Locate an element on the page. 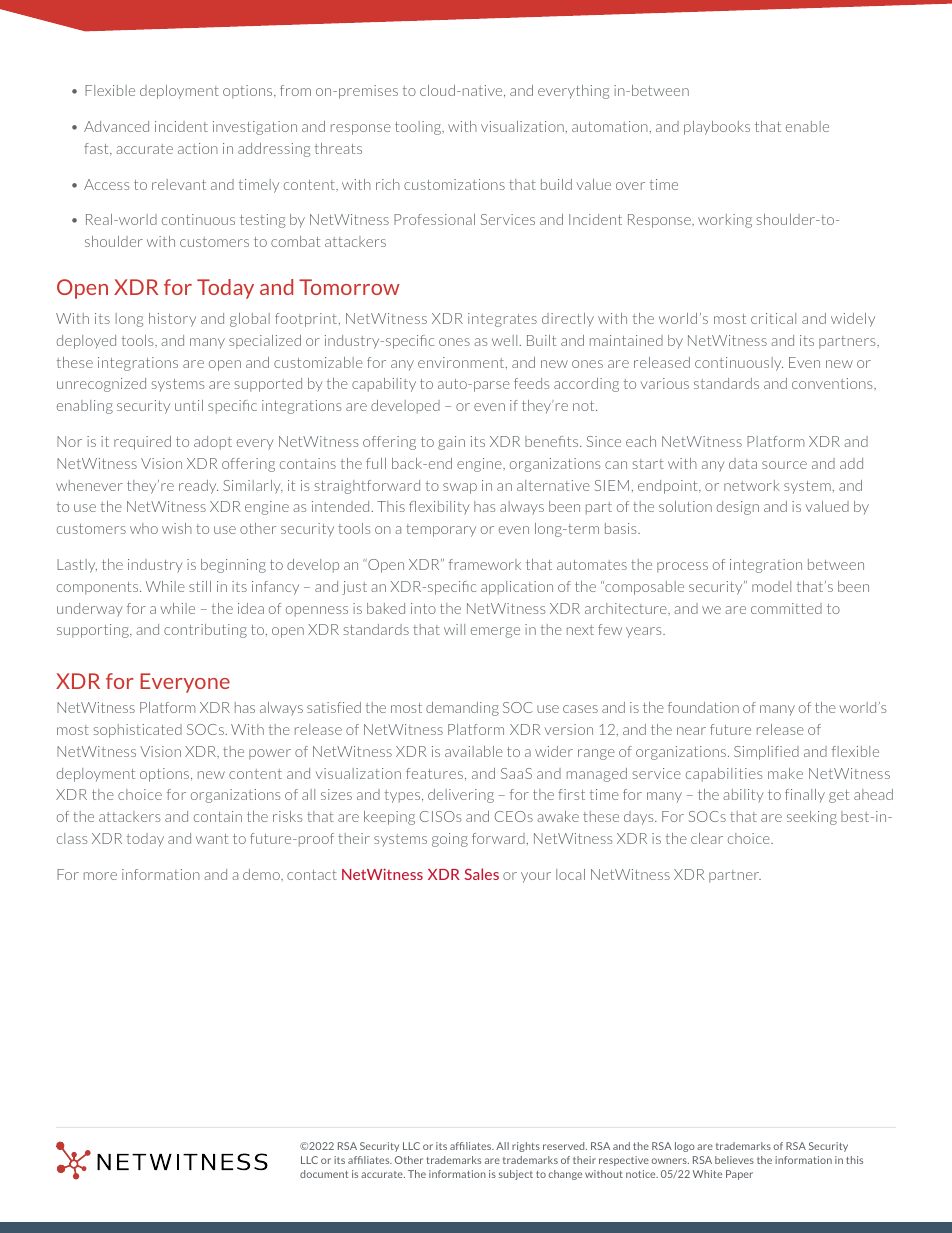 Image resolution: width=952 pixels, height=1233 pixels. action is located at coordinates (198, 148).
